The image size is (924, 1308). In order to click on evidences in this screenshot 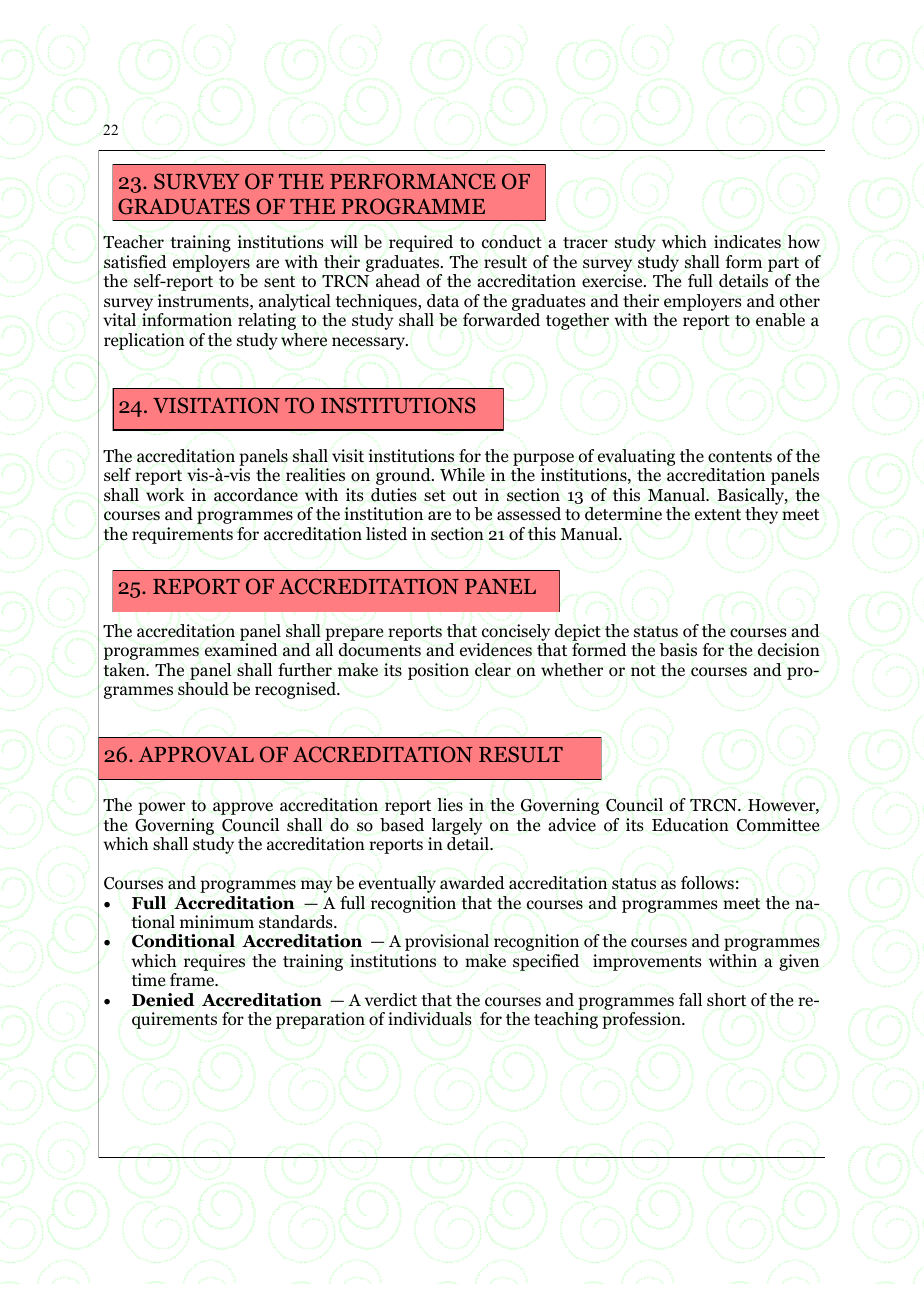, I will do `click(496, 650)`.
